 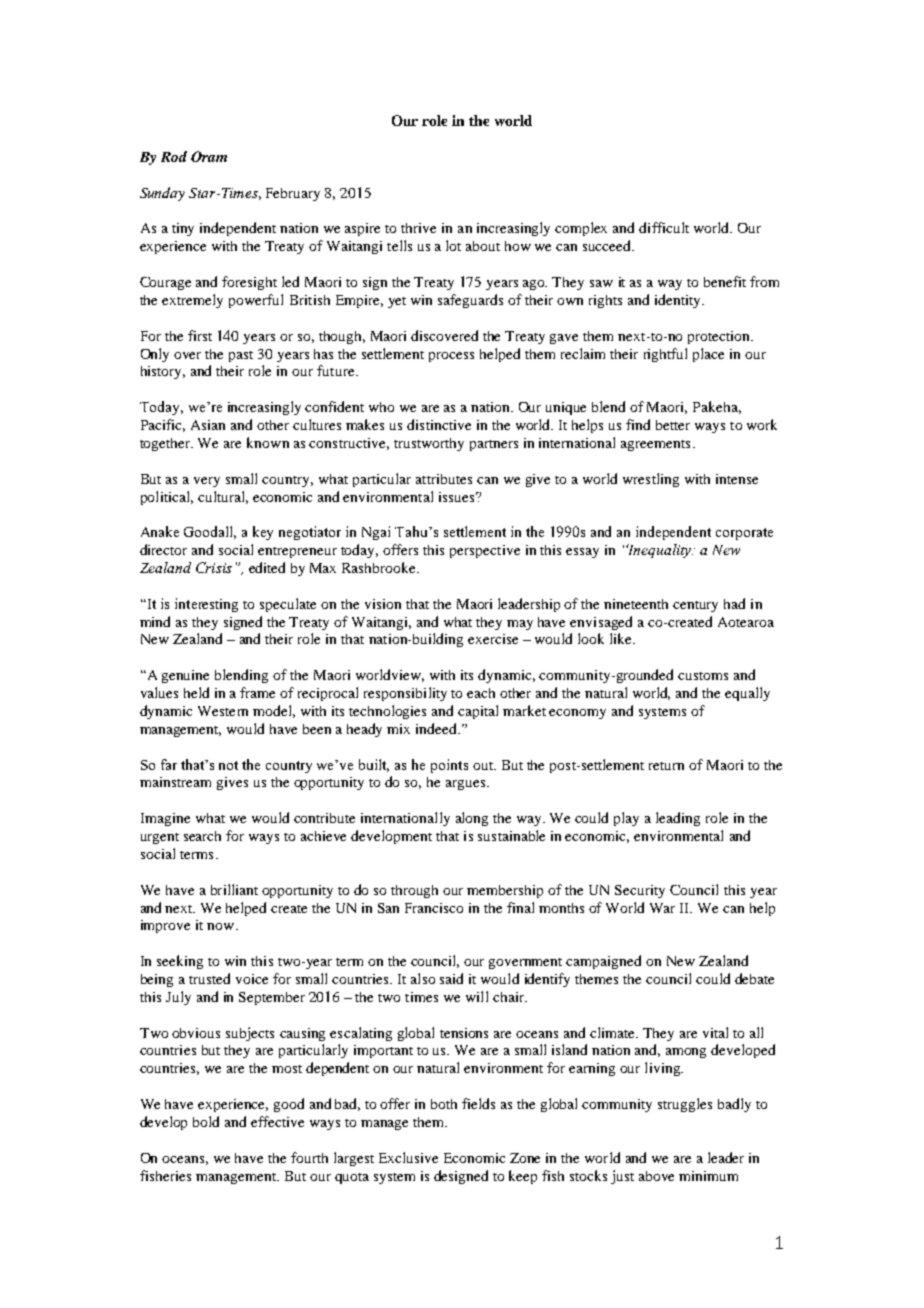 What do you see at coordinates (418, 228) in the screenshot?
I see `thrive` at bounding box center [418, 228].
